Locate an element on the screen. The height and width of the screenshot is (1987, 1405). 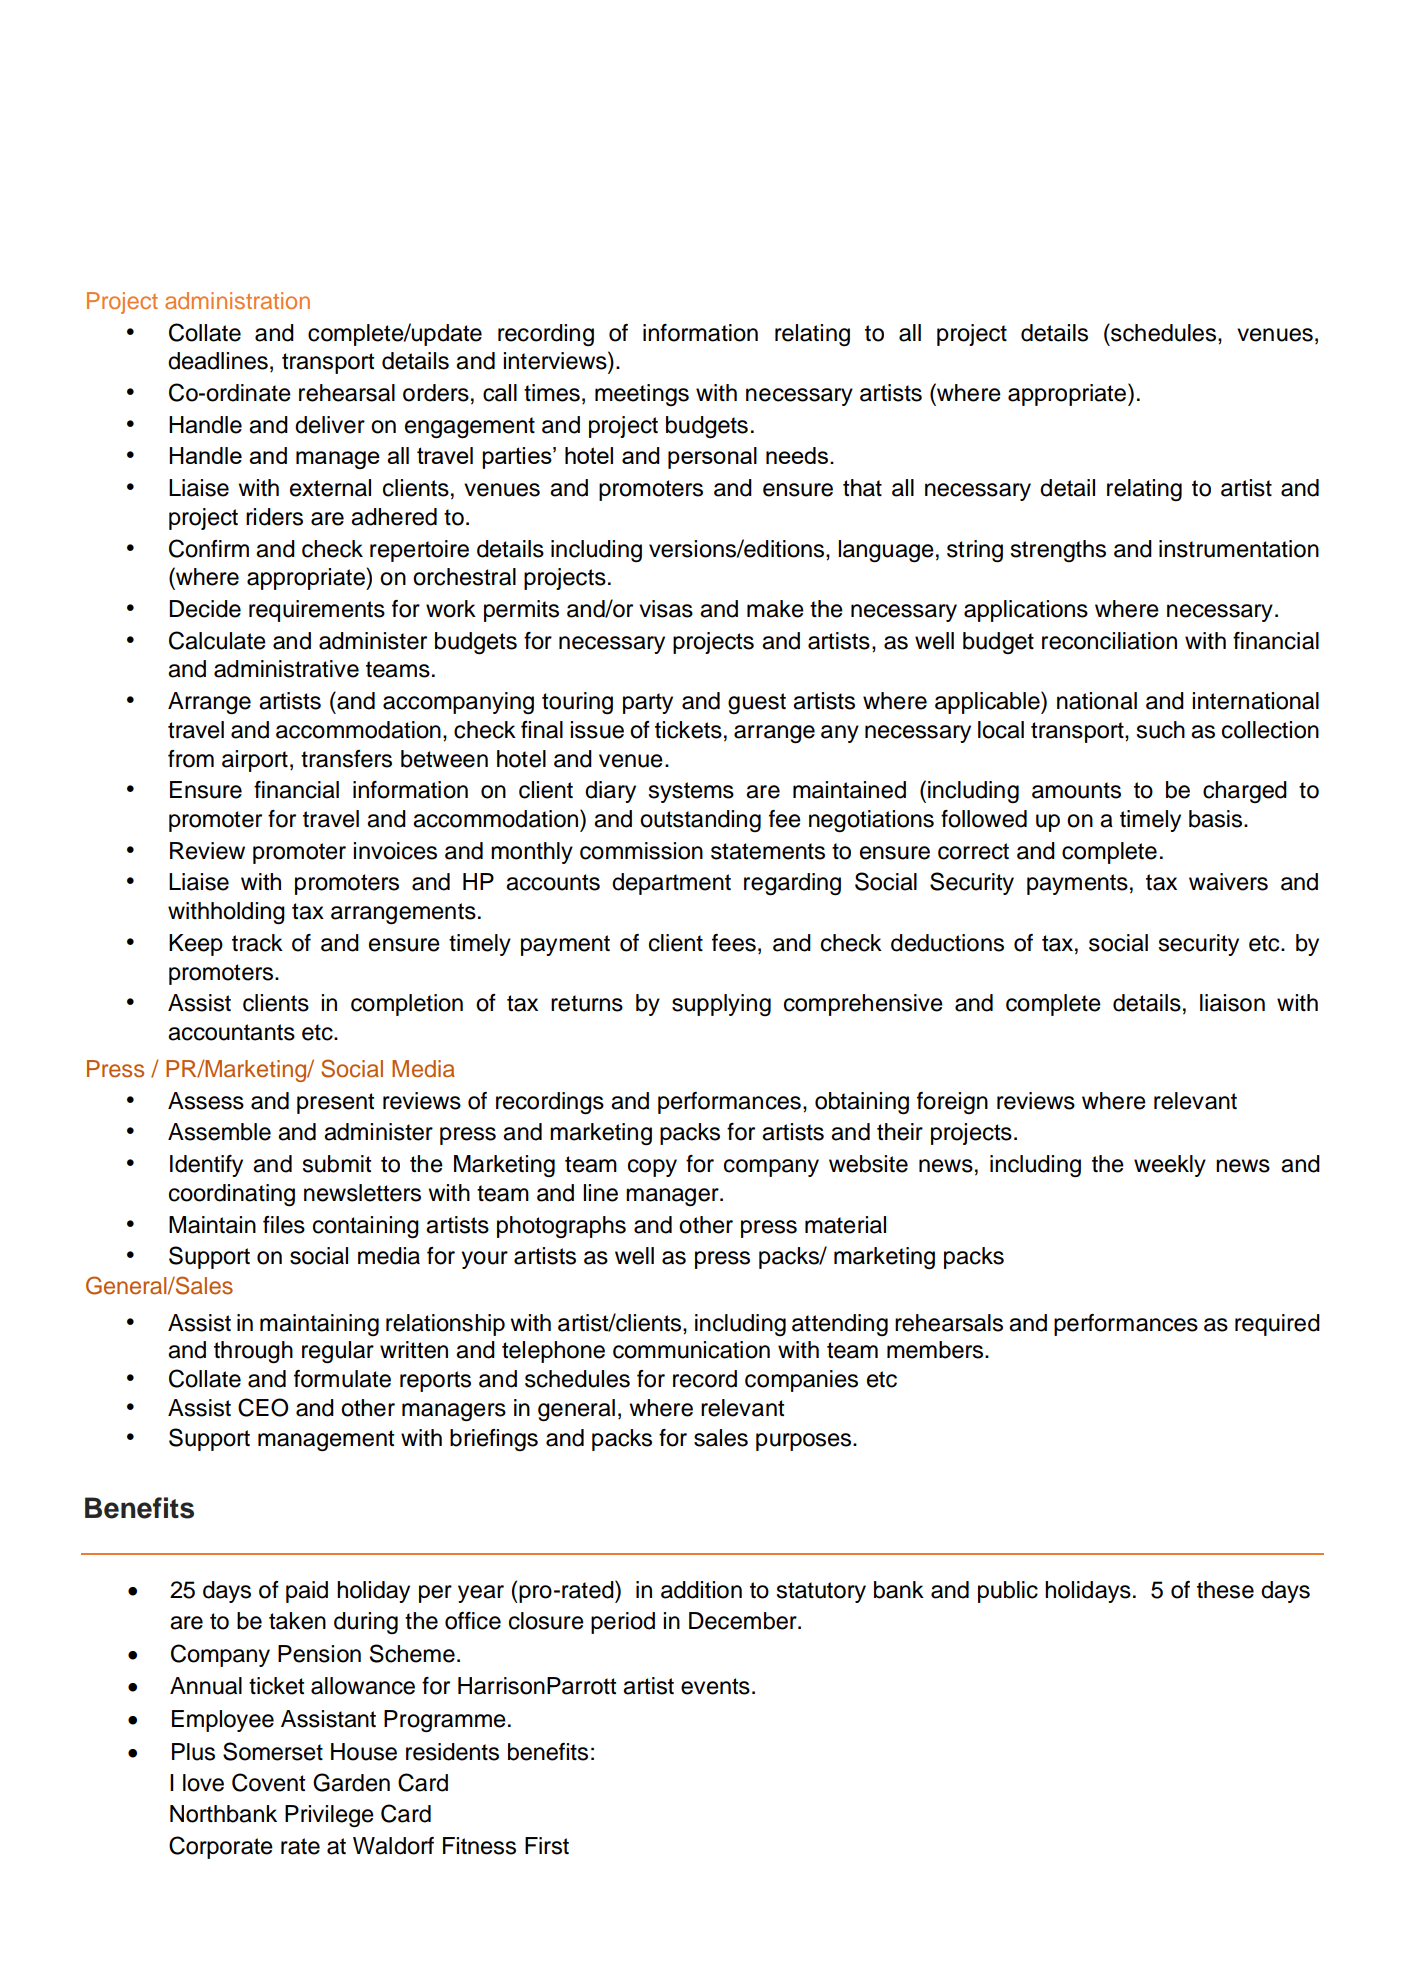
administration is located at coordinates (237, 300).
